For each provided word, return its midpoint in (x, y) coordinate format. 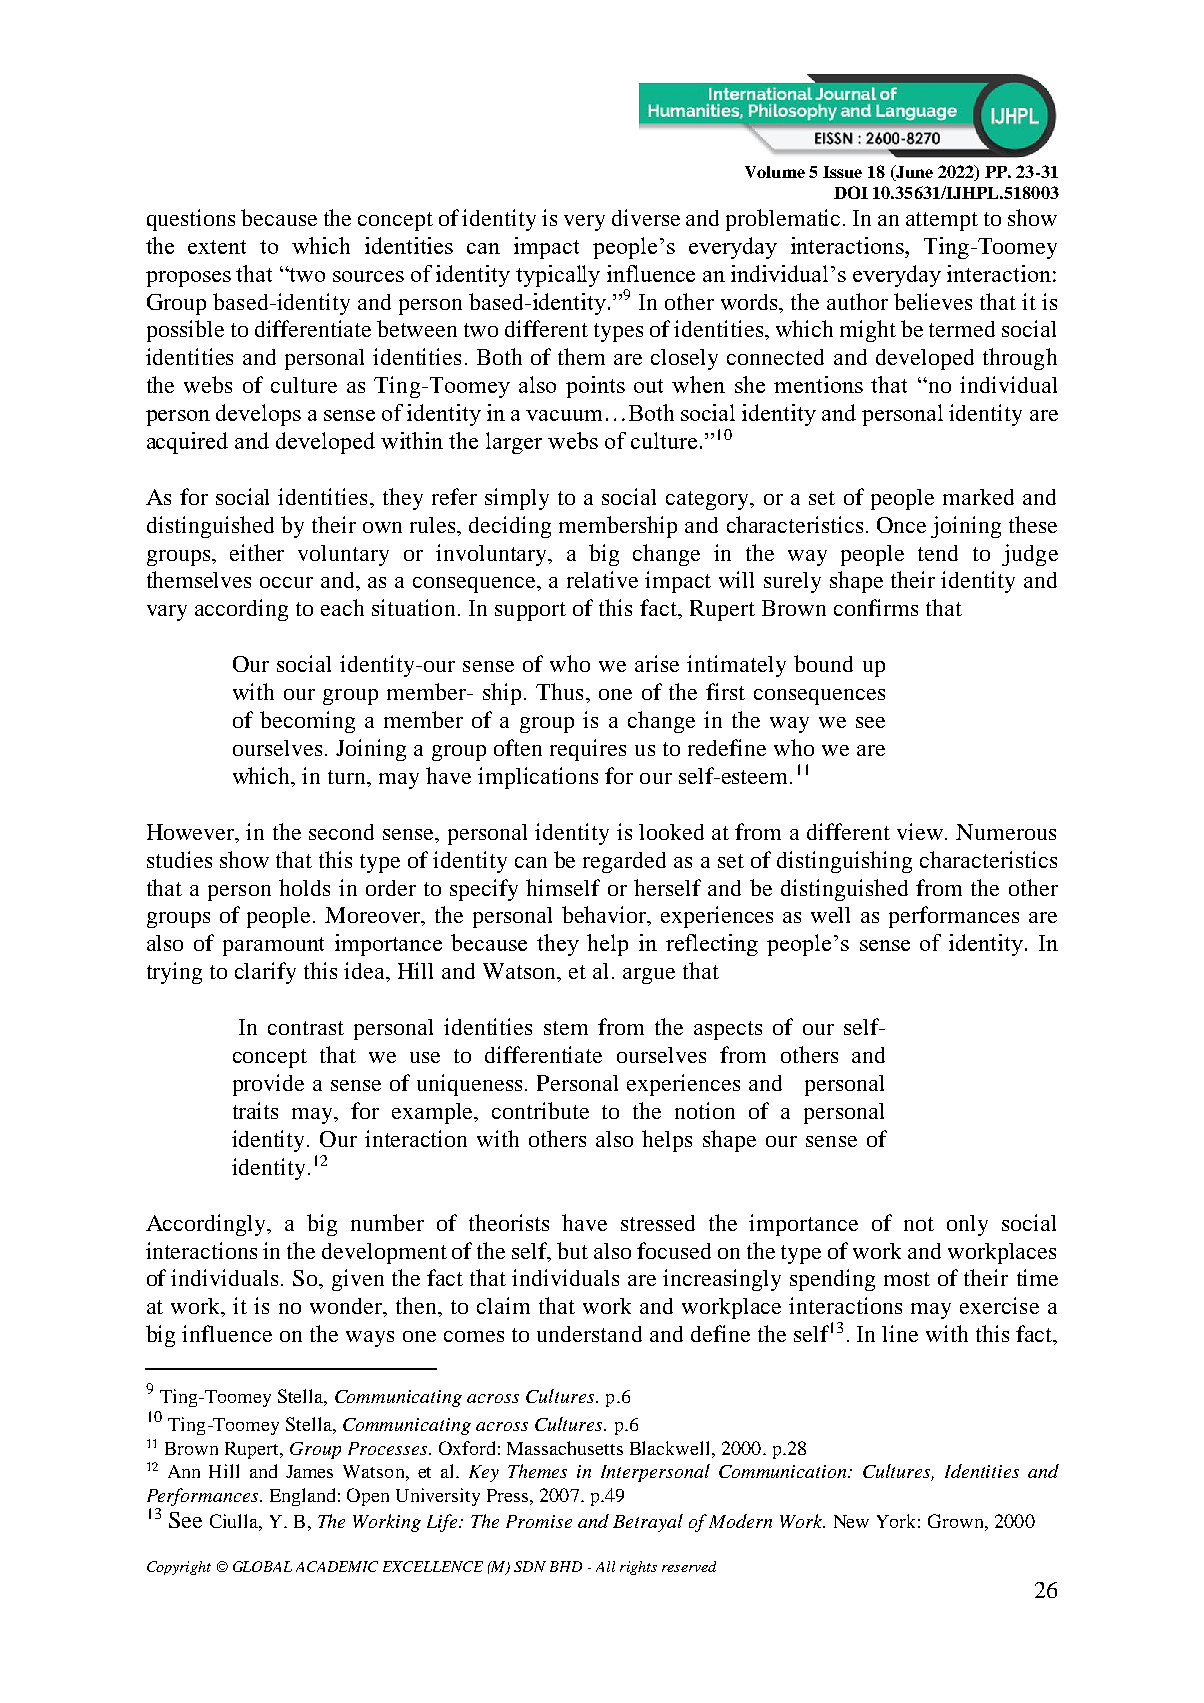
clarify (265, 973)
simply (517, 499)
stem (566, 1028)
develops (258, 415)
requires (588, 750)
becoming (307, 722)
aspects (728, 1030)
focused (674, 1250)
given (358, 1280)
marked (978, 497)
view (921, 831)
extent (217, 247)
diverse (646, 217)
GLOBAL (262, 1566)
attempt (942, 221)
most (907, 1279)
